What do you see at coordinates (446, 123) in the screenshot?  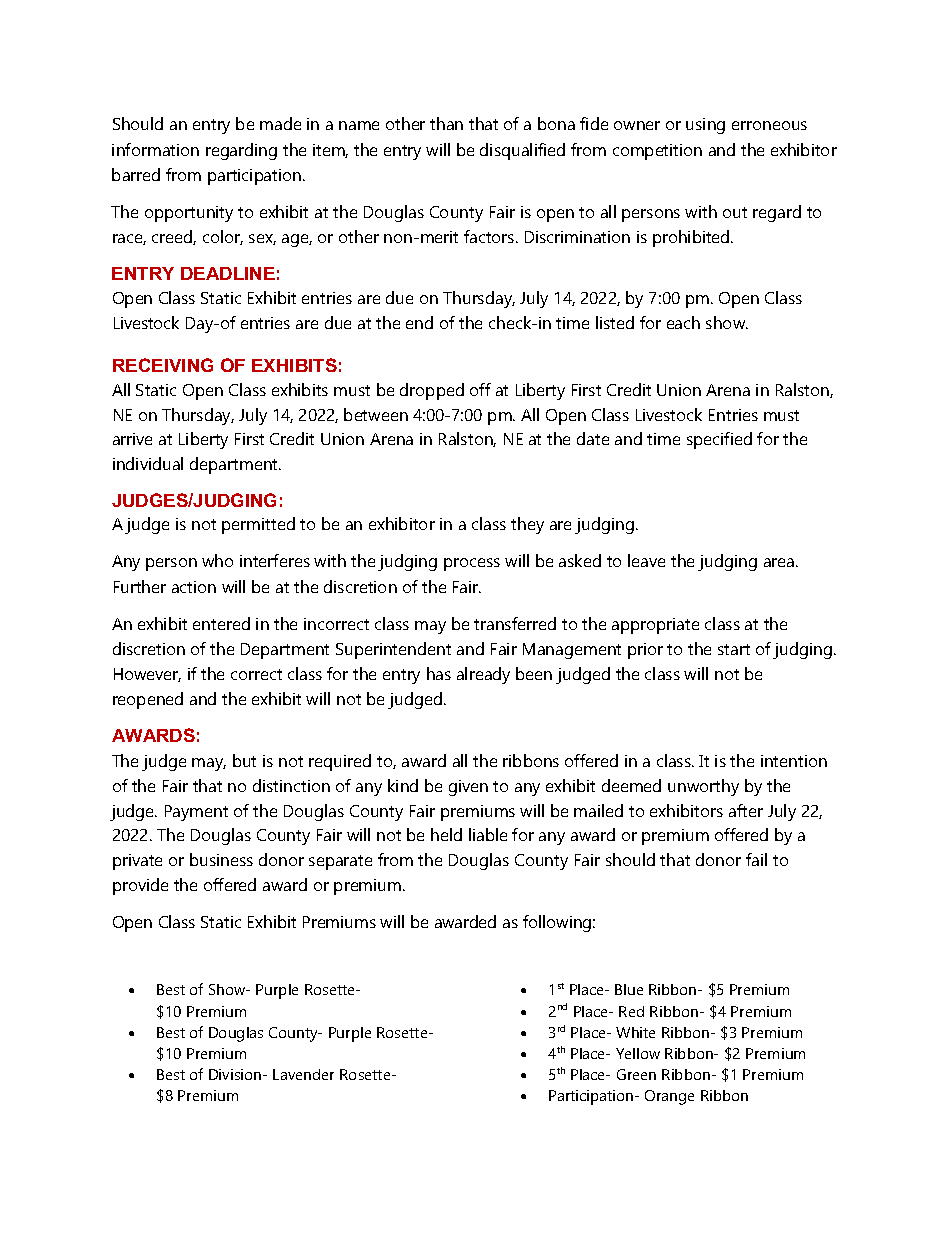 I see `than` at bounding box center [446, 123].
